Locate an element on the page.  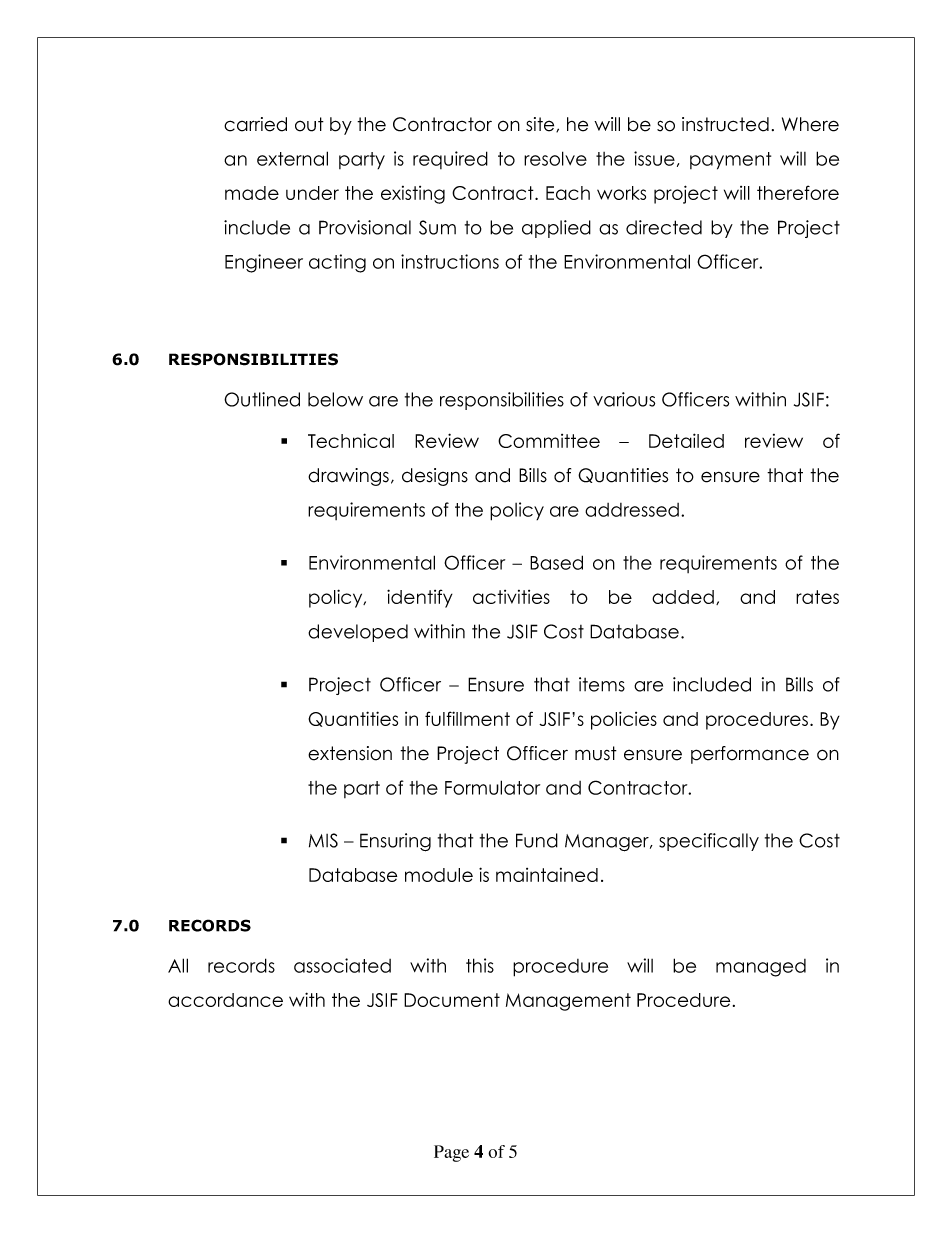
Page is located at coordinates (451, 1153).
